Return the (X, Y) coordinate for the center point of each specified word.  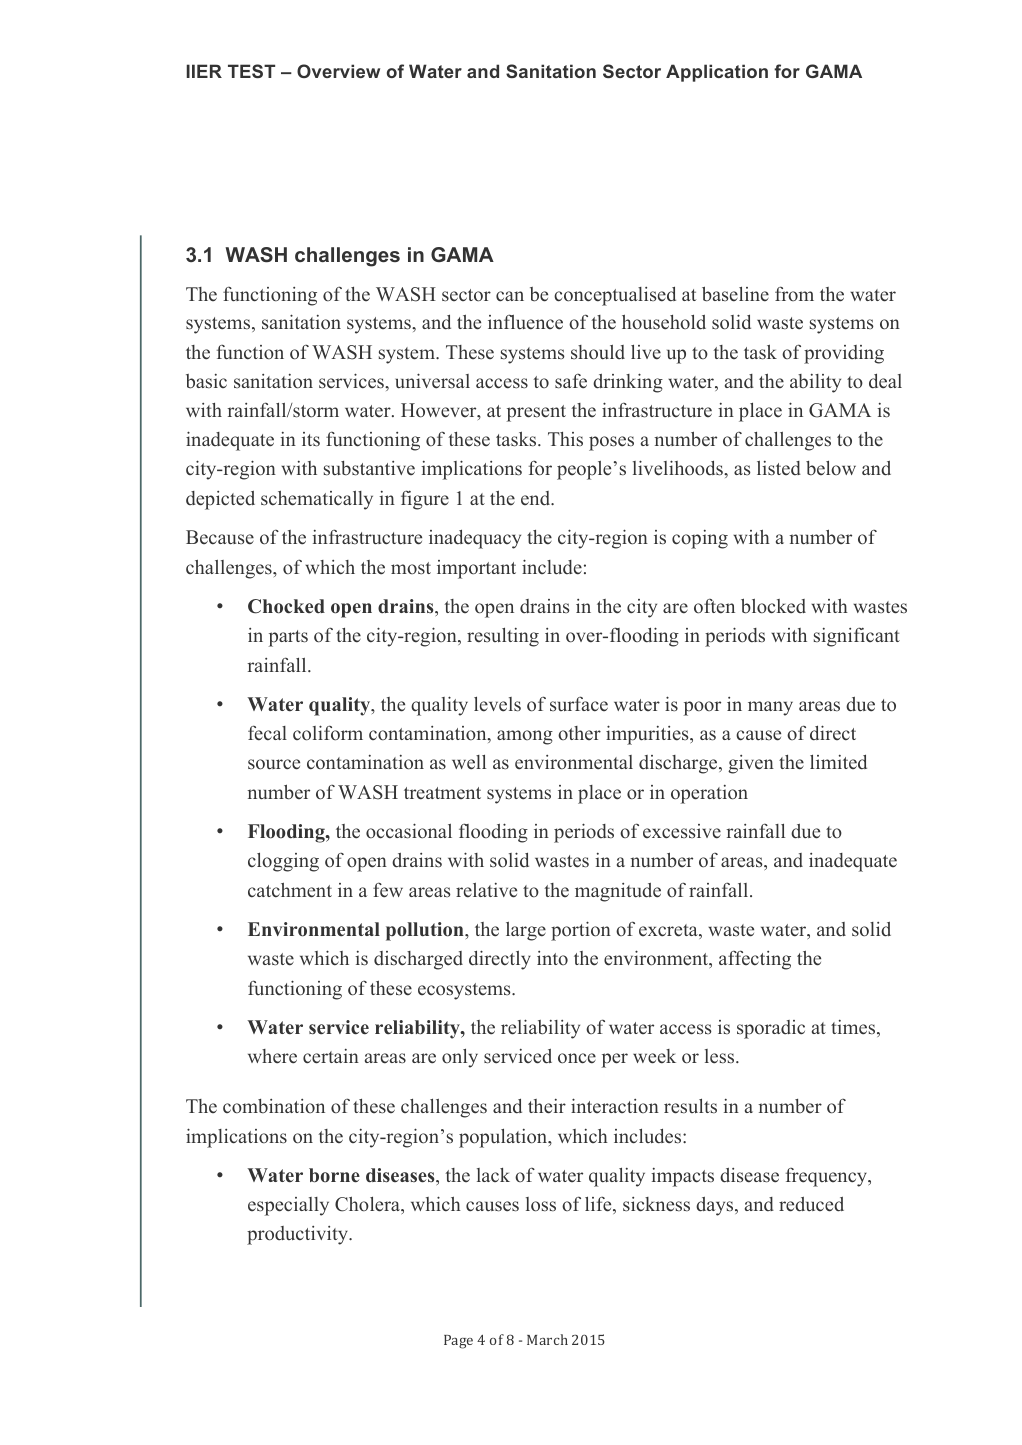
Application (717, 73)
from (794, 293)
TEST (251, 71)
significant (857, 637)
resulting (503, 637)
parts (288, 638)
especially (288, 1206)
